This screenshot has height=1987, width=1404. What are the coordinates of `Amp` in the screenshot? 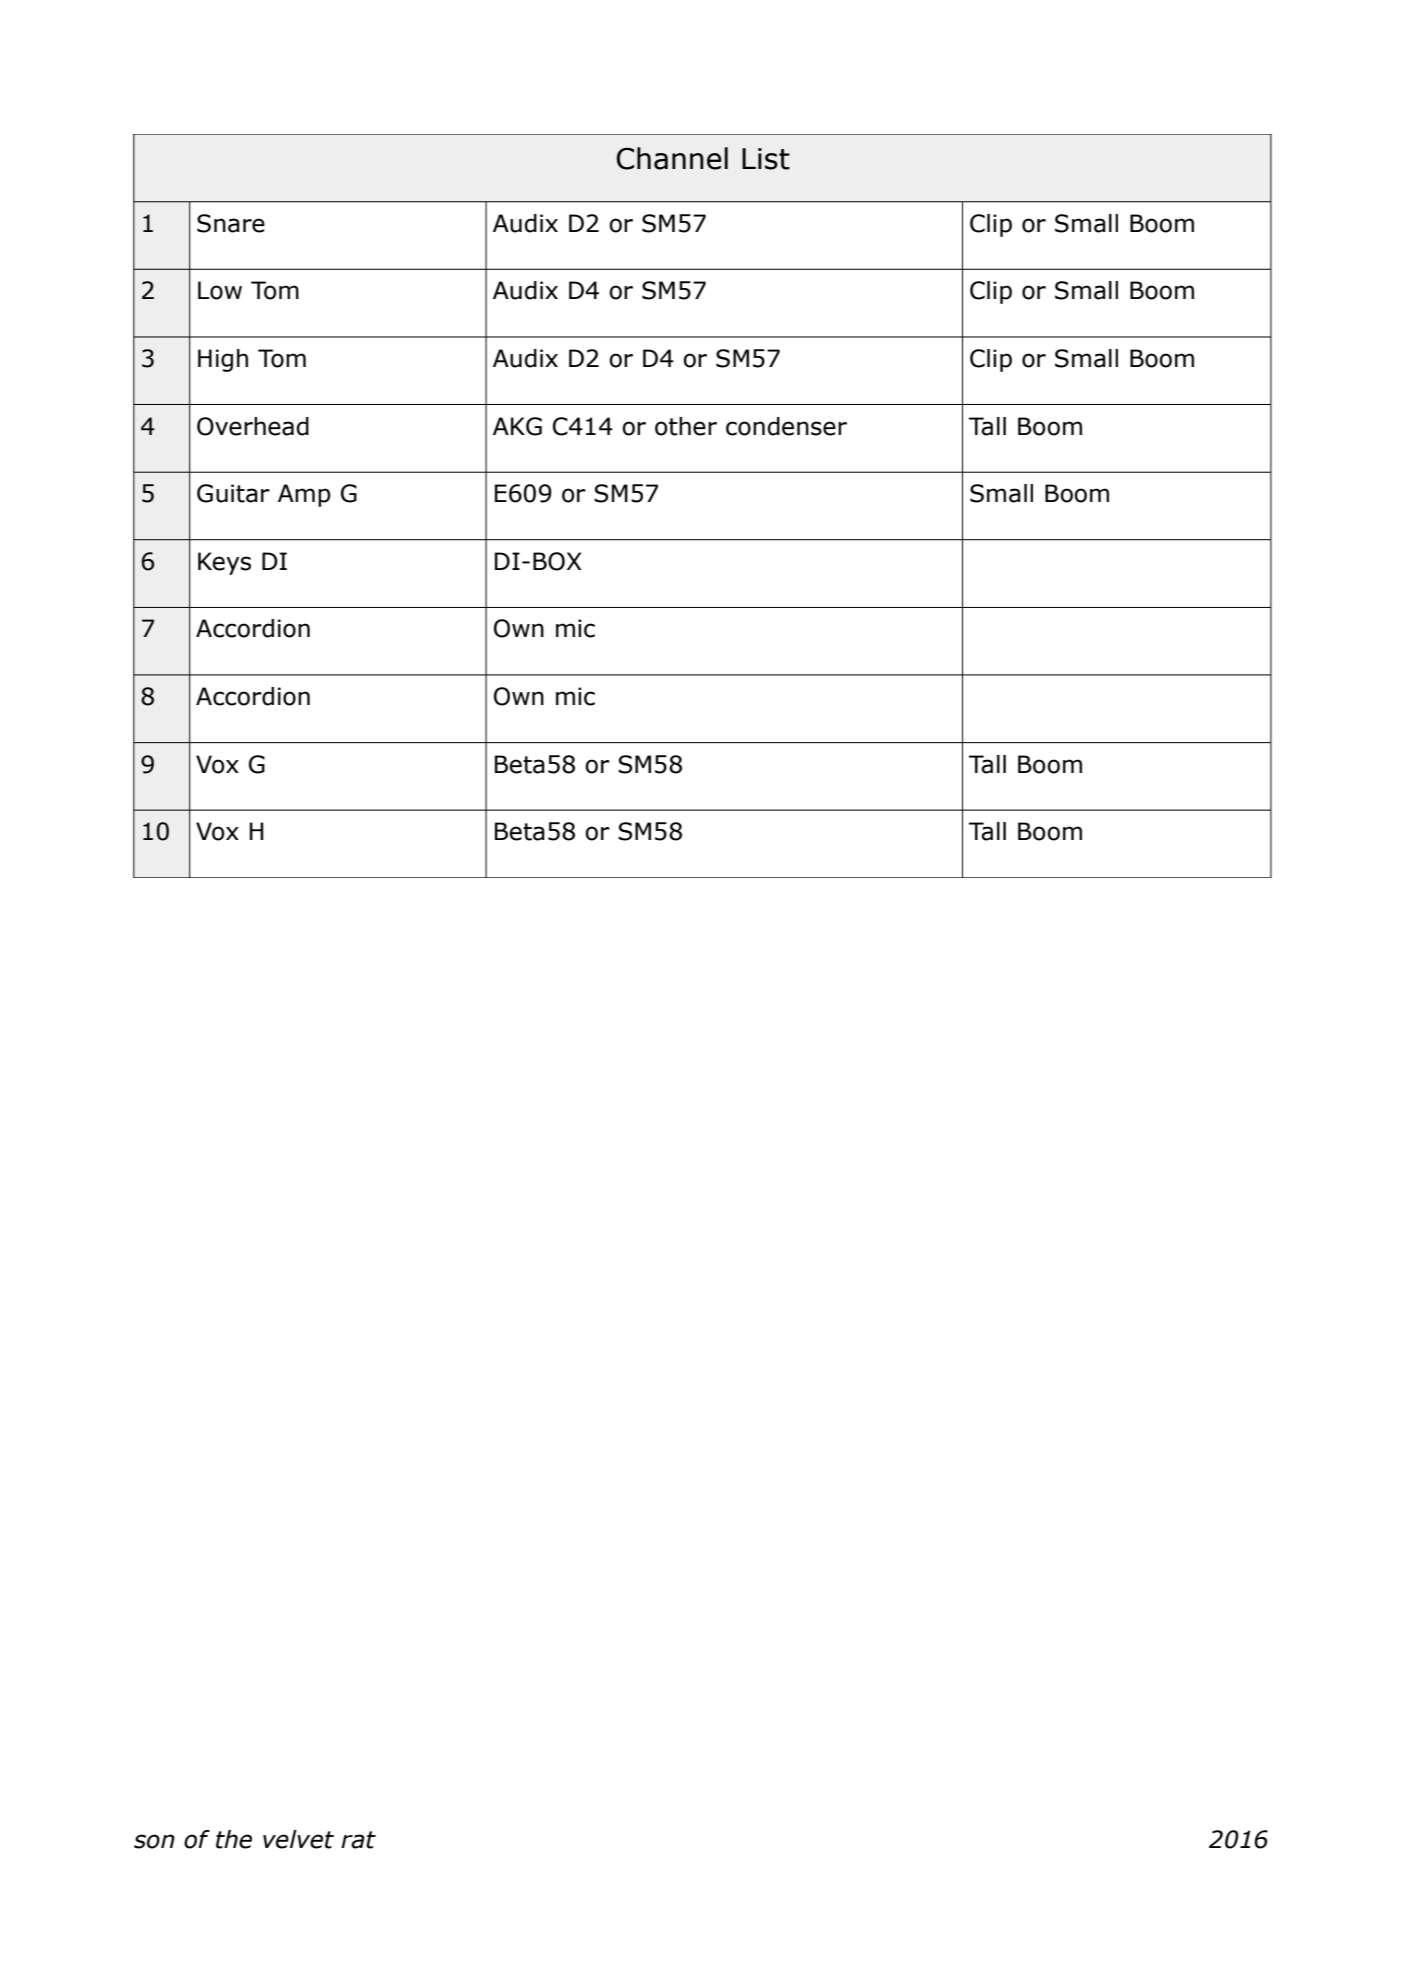 It's located at (304, 495).
